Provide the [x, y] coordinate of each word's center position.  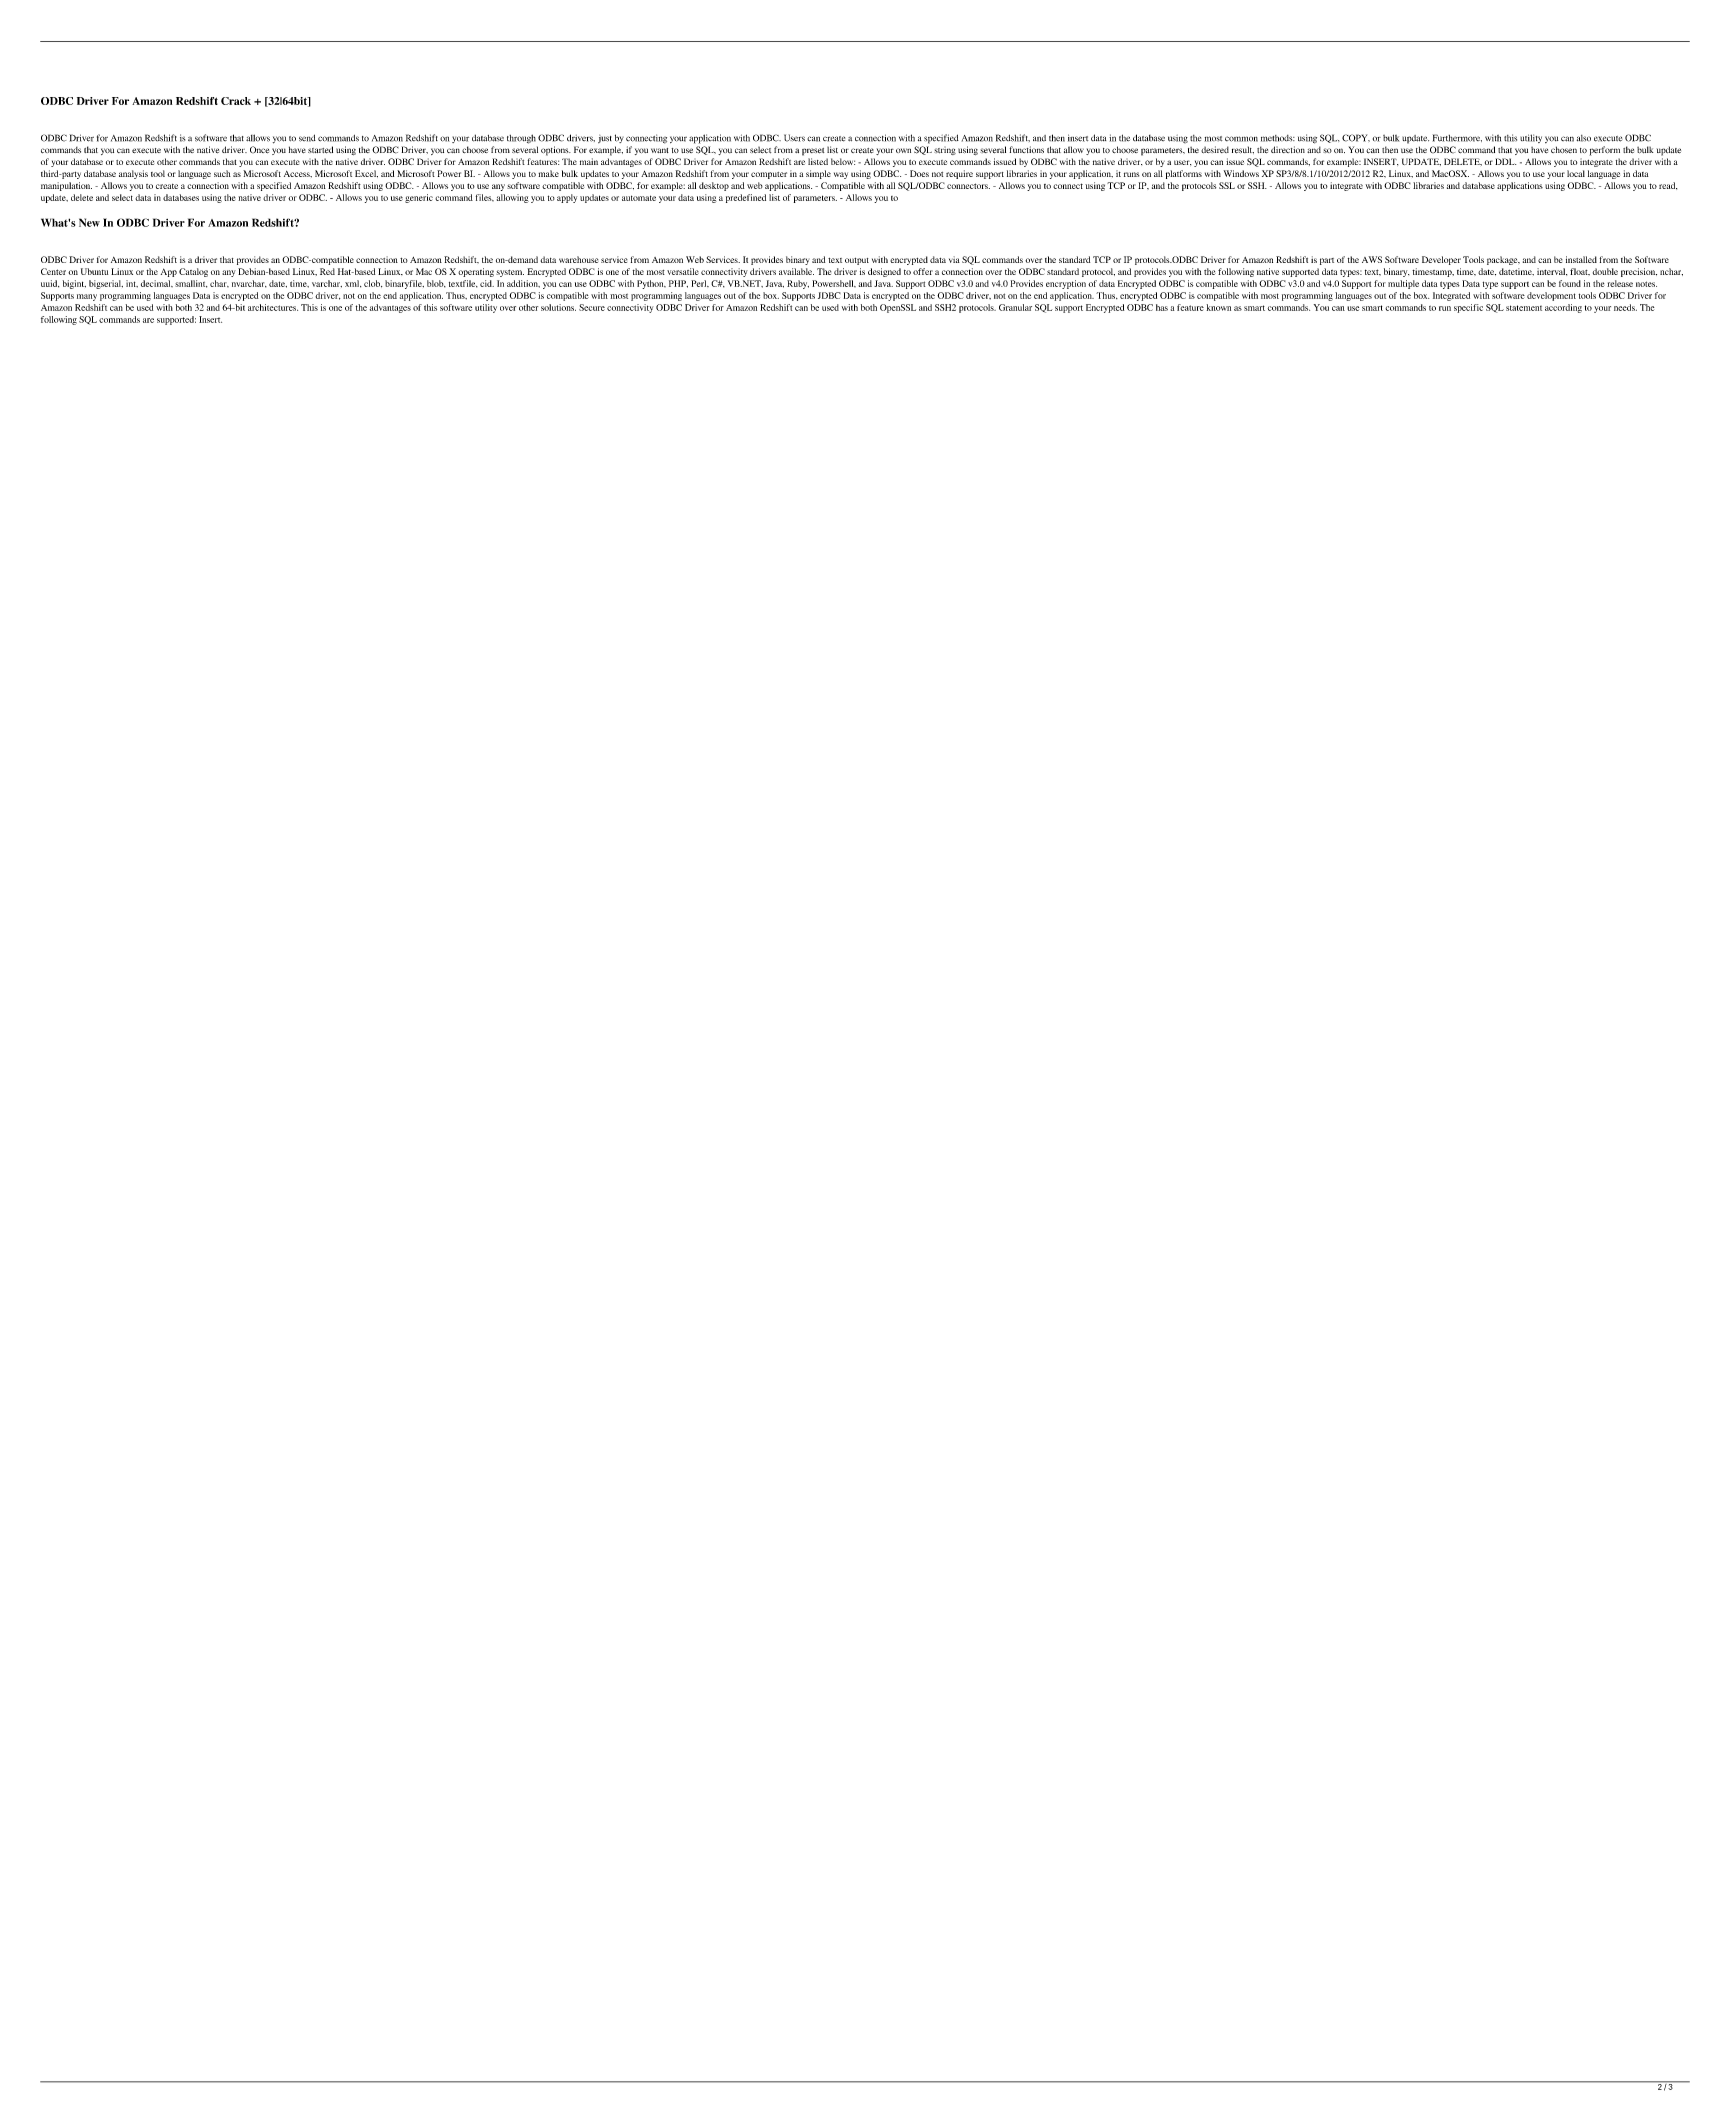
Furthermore [1457, 138]
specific [1468, 308]
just [605, 139]
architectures [273, 307]
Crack [236, 101]
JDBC [829, 295]
